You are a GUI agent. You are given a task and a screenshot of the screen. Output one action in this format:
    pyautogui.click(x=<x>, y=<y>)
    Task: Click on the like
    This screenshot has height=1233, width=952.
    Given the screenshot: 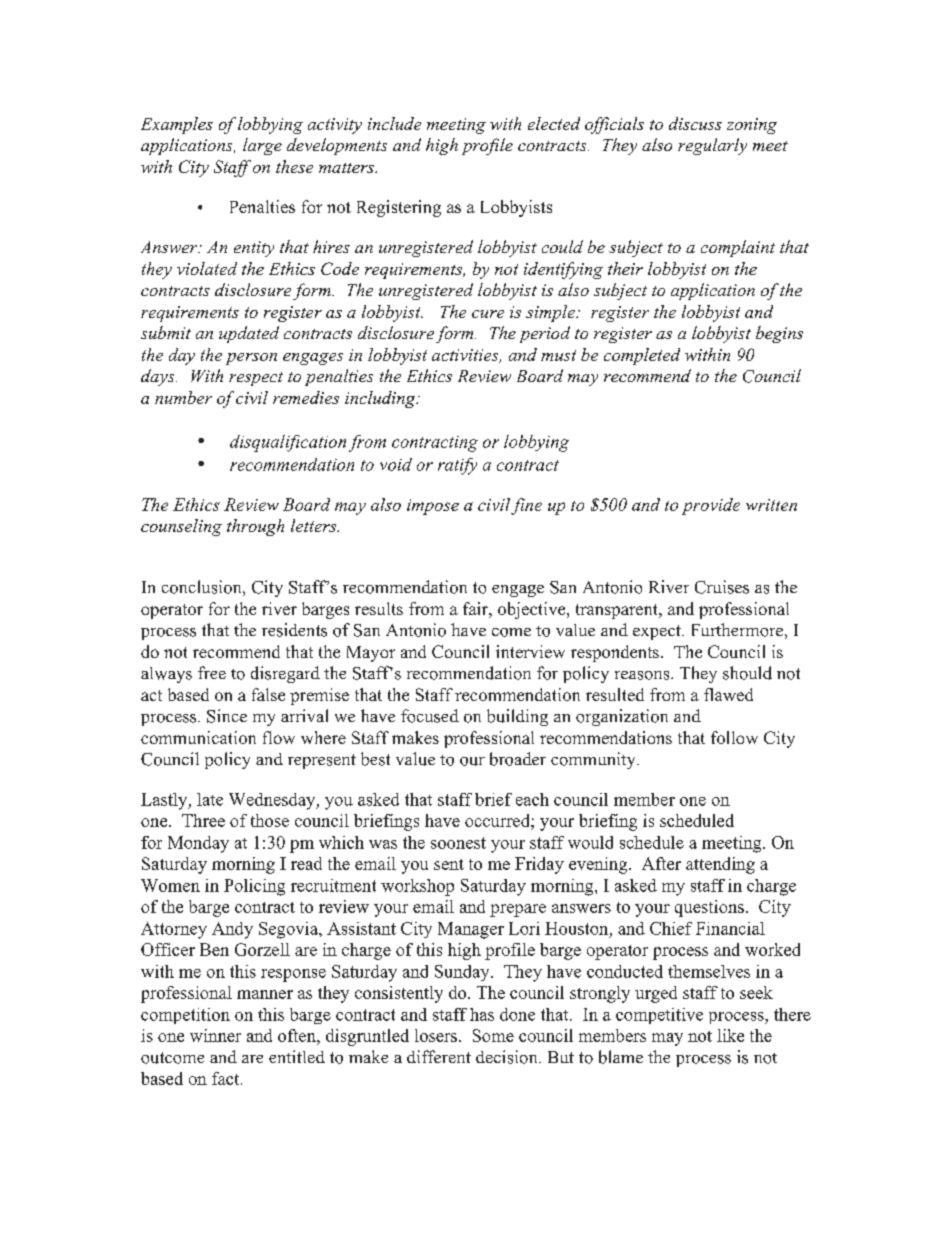 What is the action you would take?
    pyautogui.click(x=730, y=1035)
